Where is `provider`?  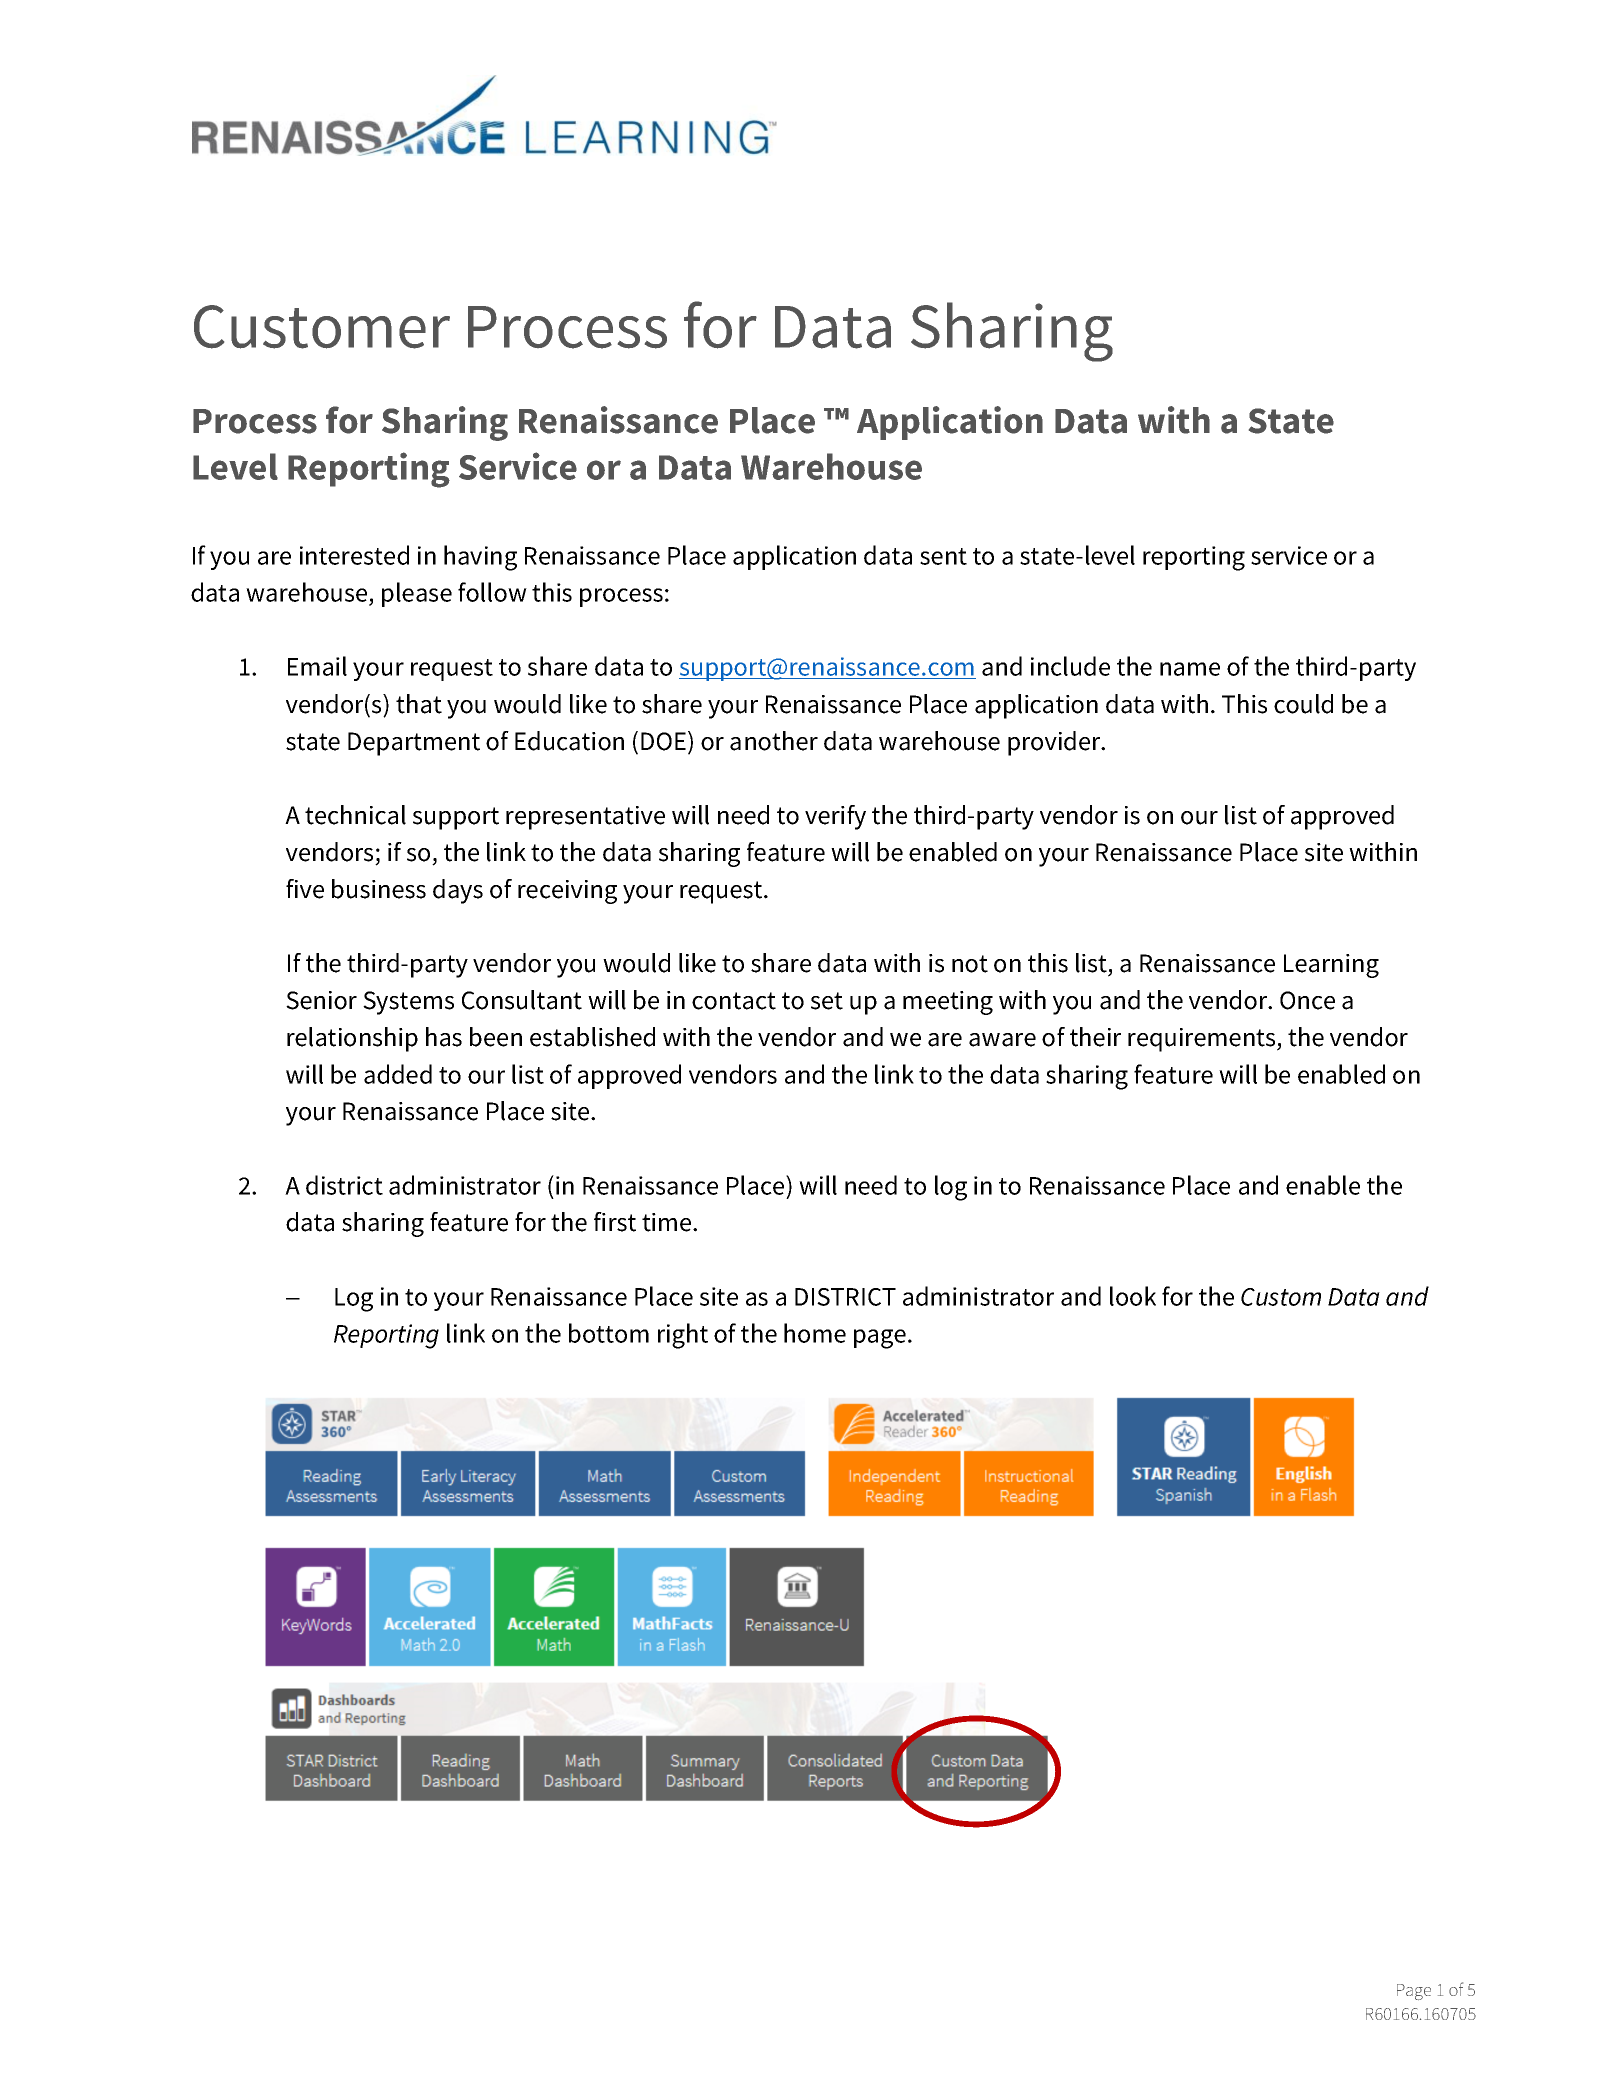
provider is located at coordinates (1055, 743).
